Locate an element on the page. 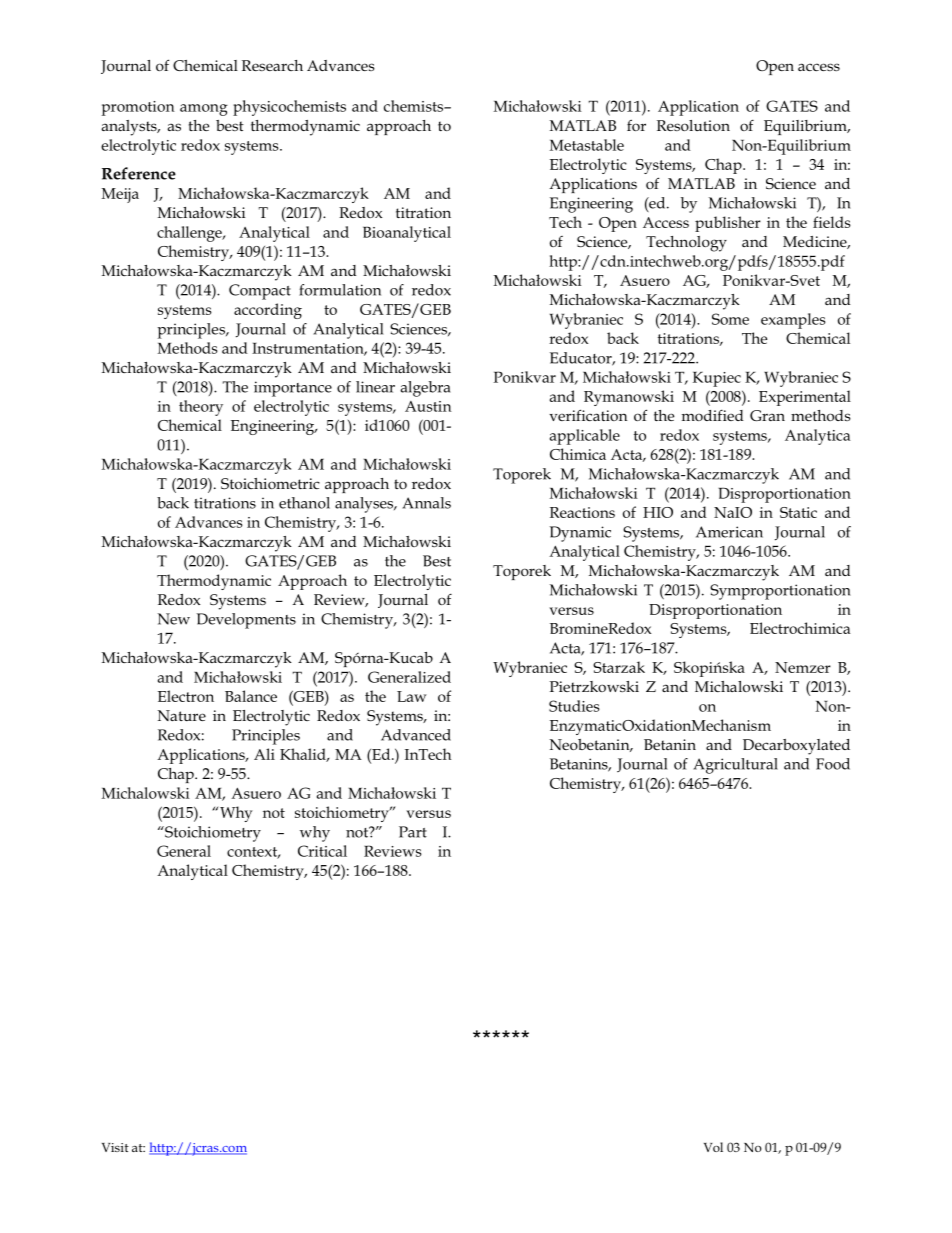 The width and height of the document is (952, 1233). among is located at coordinates (204, 110).
